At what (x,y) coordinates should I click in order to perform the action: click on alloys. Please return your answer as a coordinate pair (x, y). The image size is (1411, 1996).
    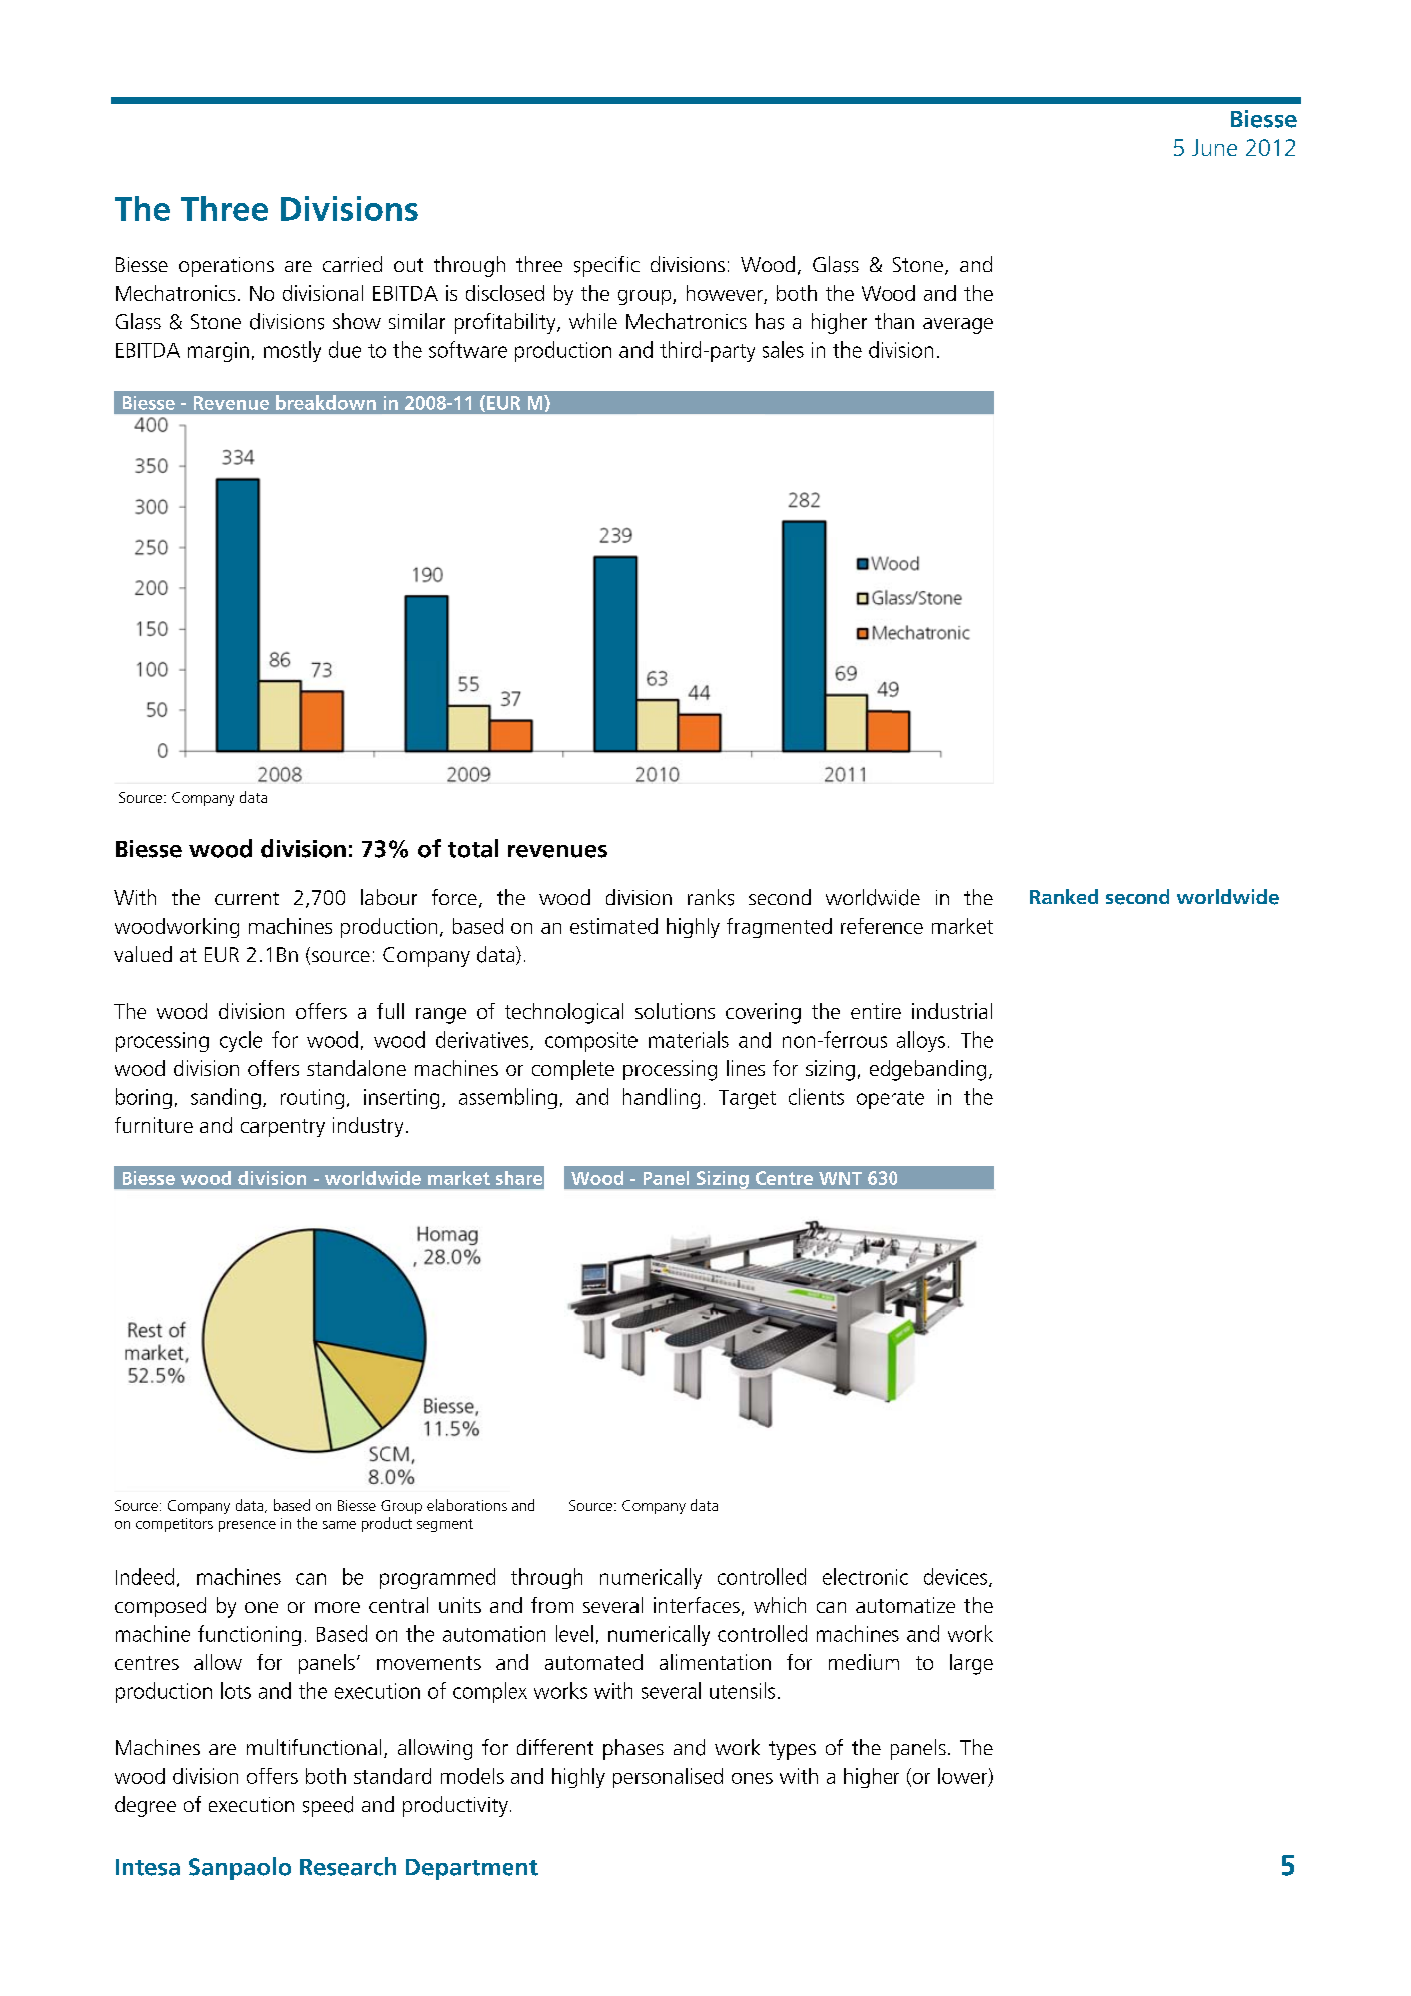
    Looking at the image, I should click on (921, 1041).
